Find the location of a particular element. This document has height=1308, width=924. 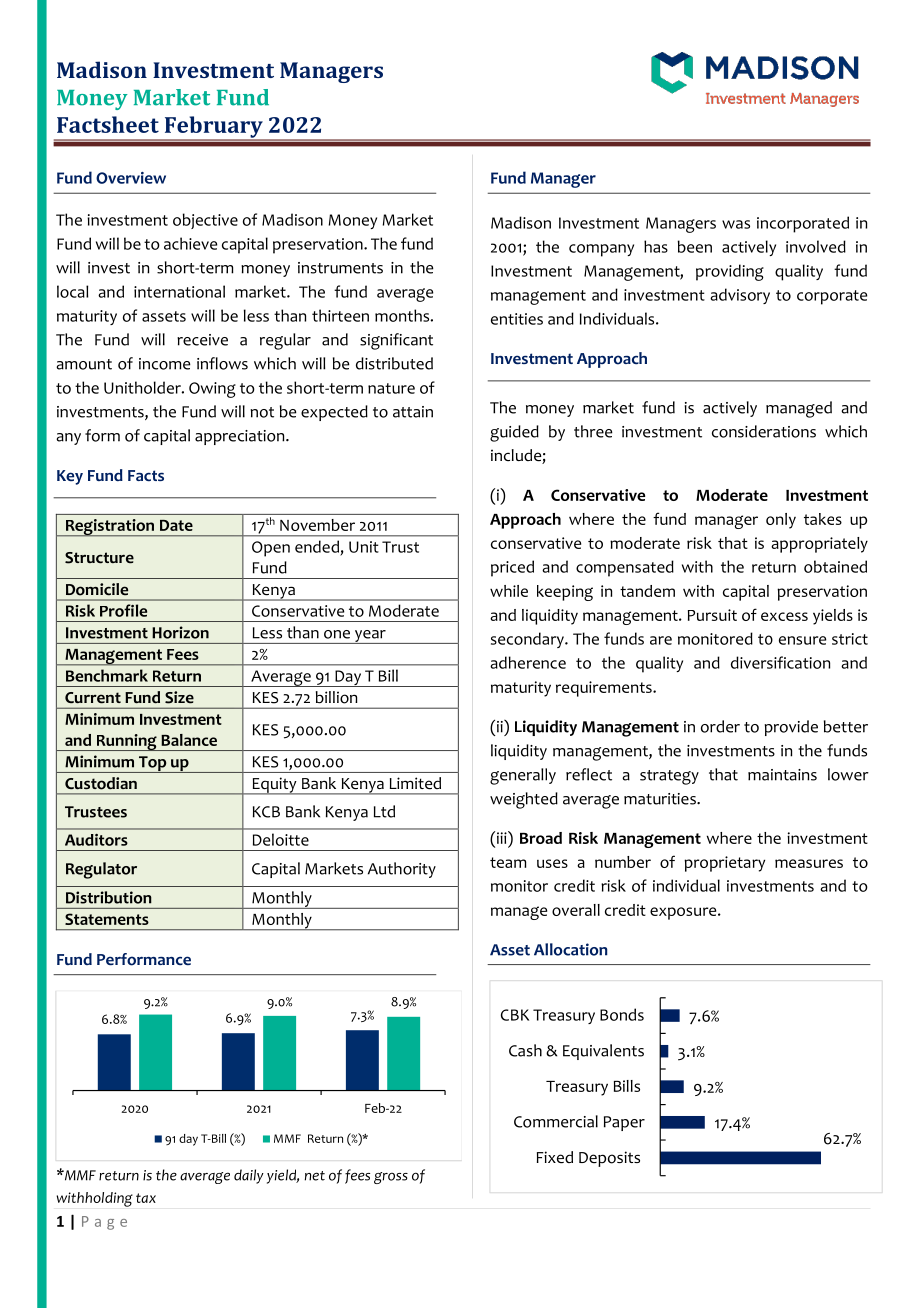

guided is located at coordinates (514, 433).
